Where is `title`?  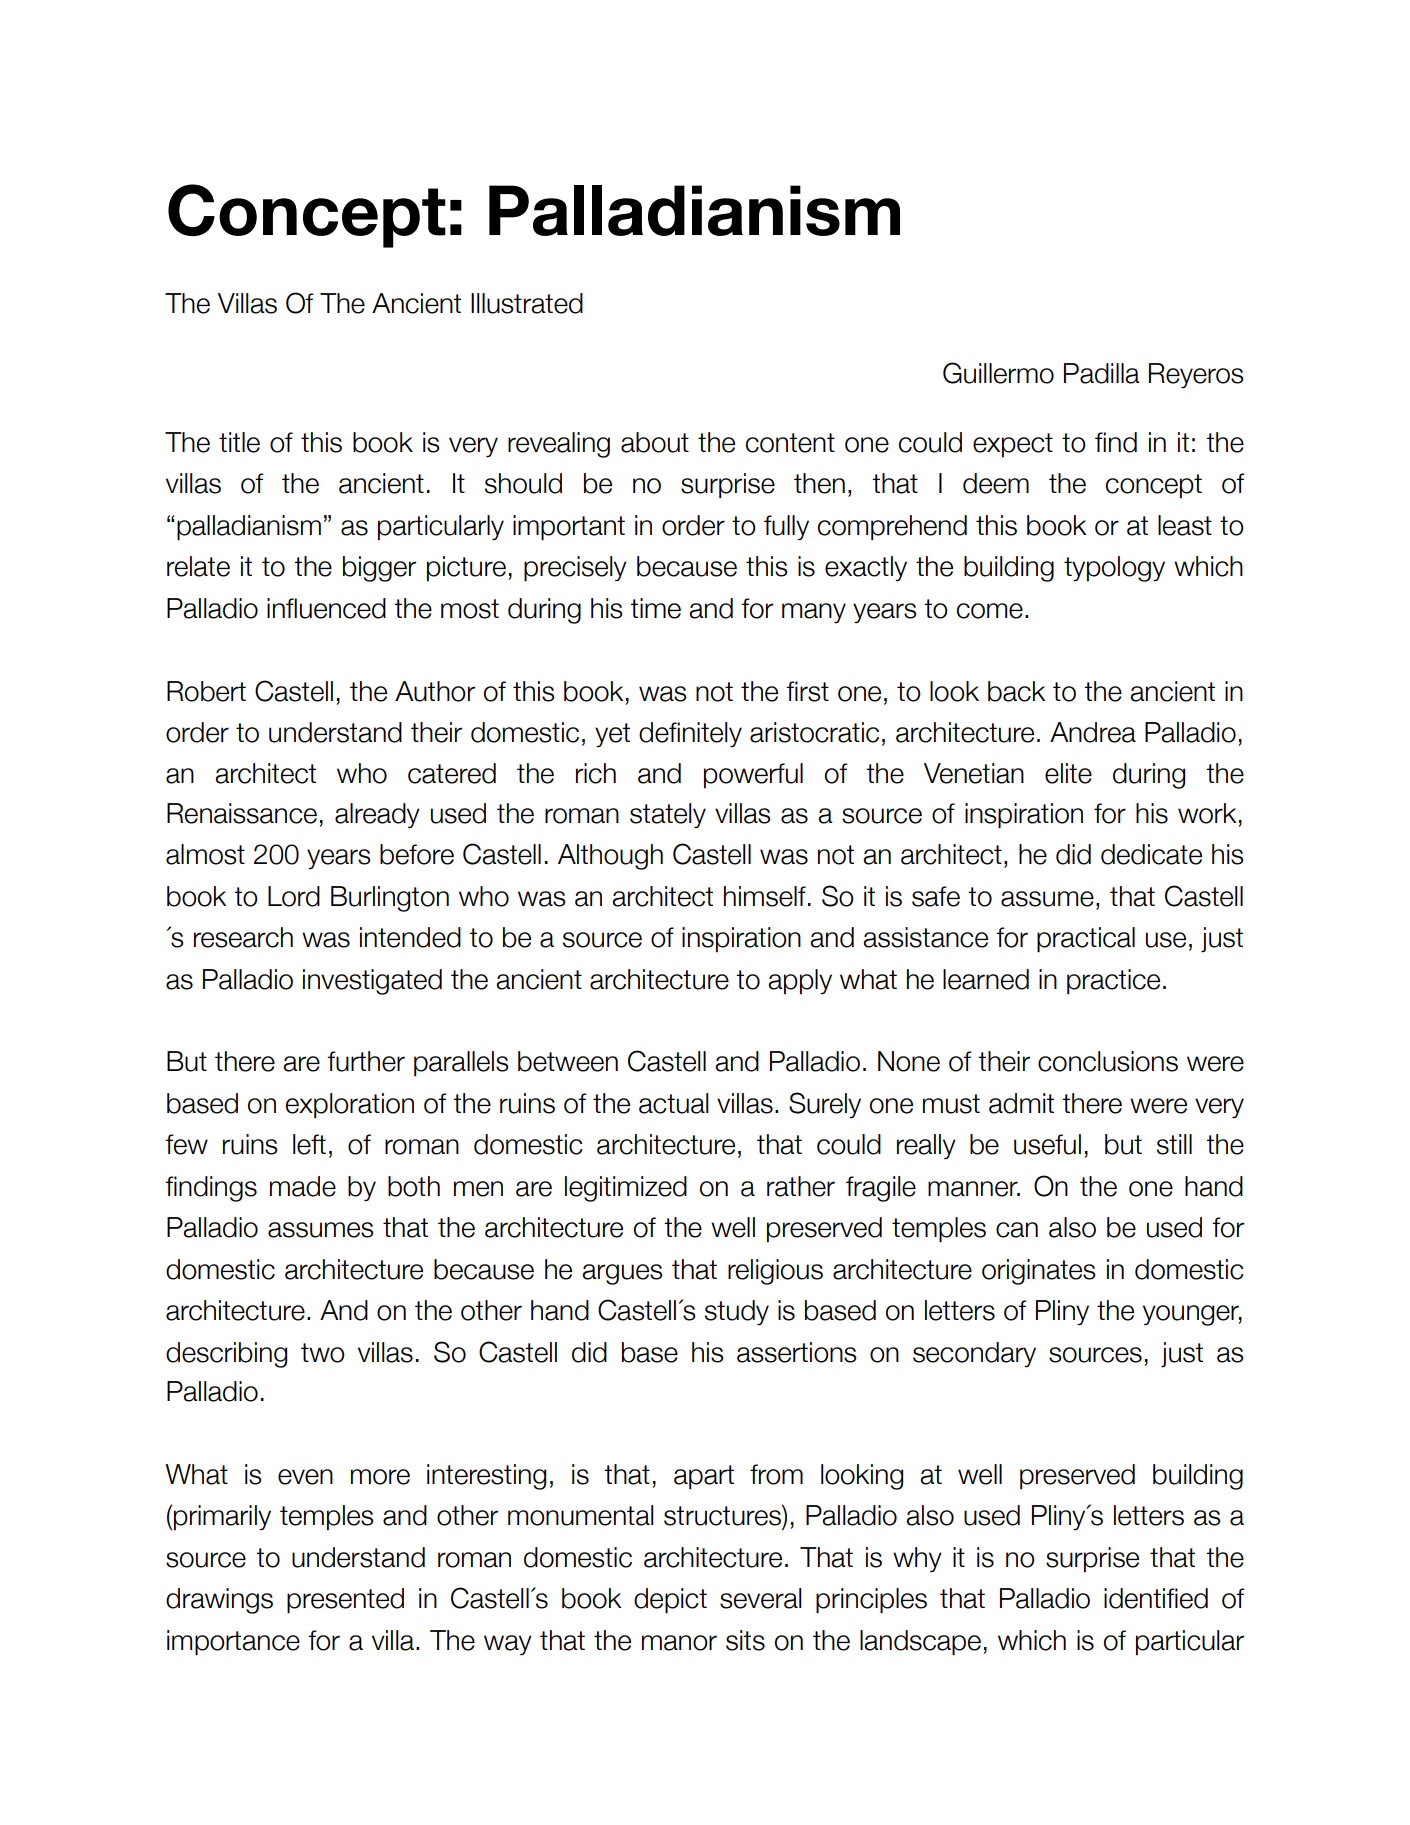
title is located at coordinates (239, 442).
